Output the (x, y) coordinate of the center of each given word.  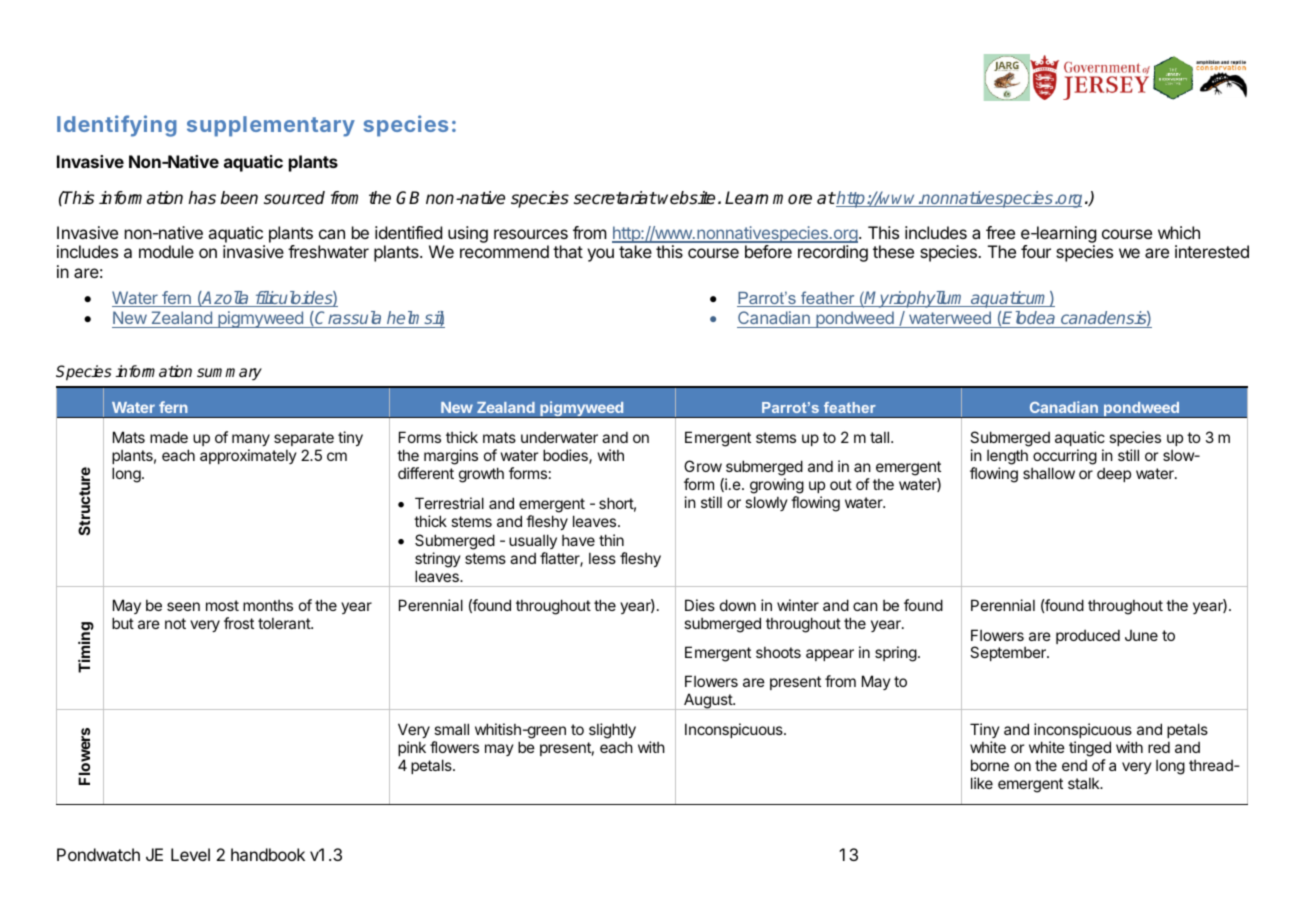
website (686, 198)
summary (229, 374)
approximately (248, 456)
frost (239, 623)
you (600, 255)
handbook (268, 854)
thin (611, 540)
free (1000, 232)
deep (1114, 475)
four (1036, 251)
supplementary (271, 126)
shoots (778, 652)
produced (1088, 636)
